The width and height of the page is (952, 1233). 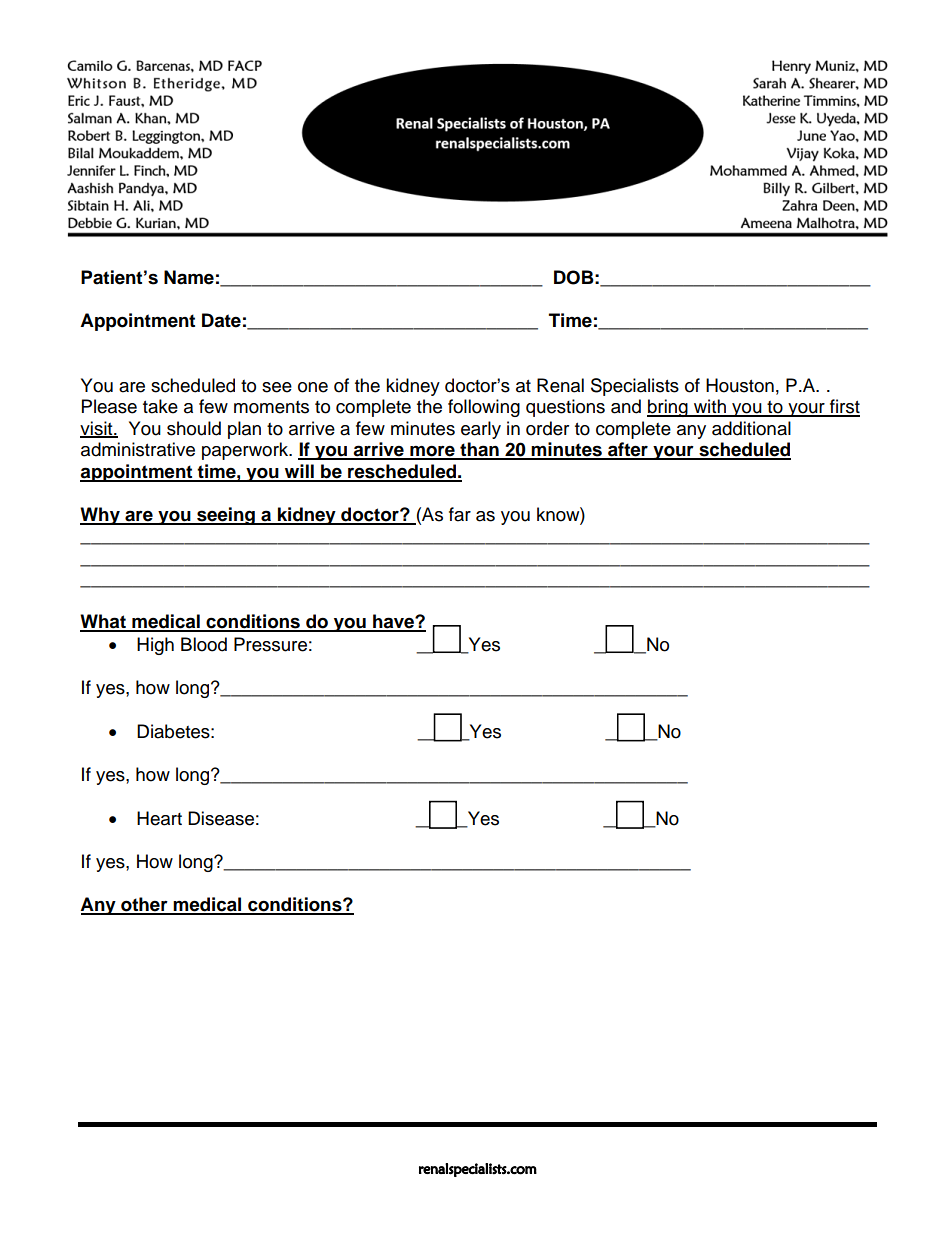 I want to click on more, so click(x=432, y=452).
